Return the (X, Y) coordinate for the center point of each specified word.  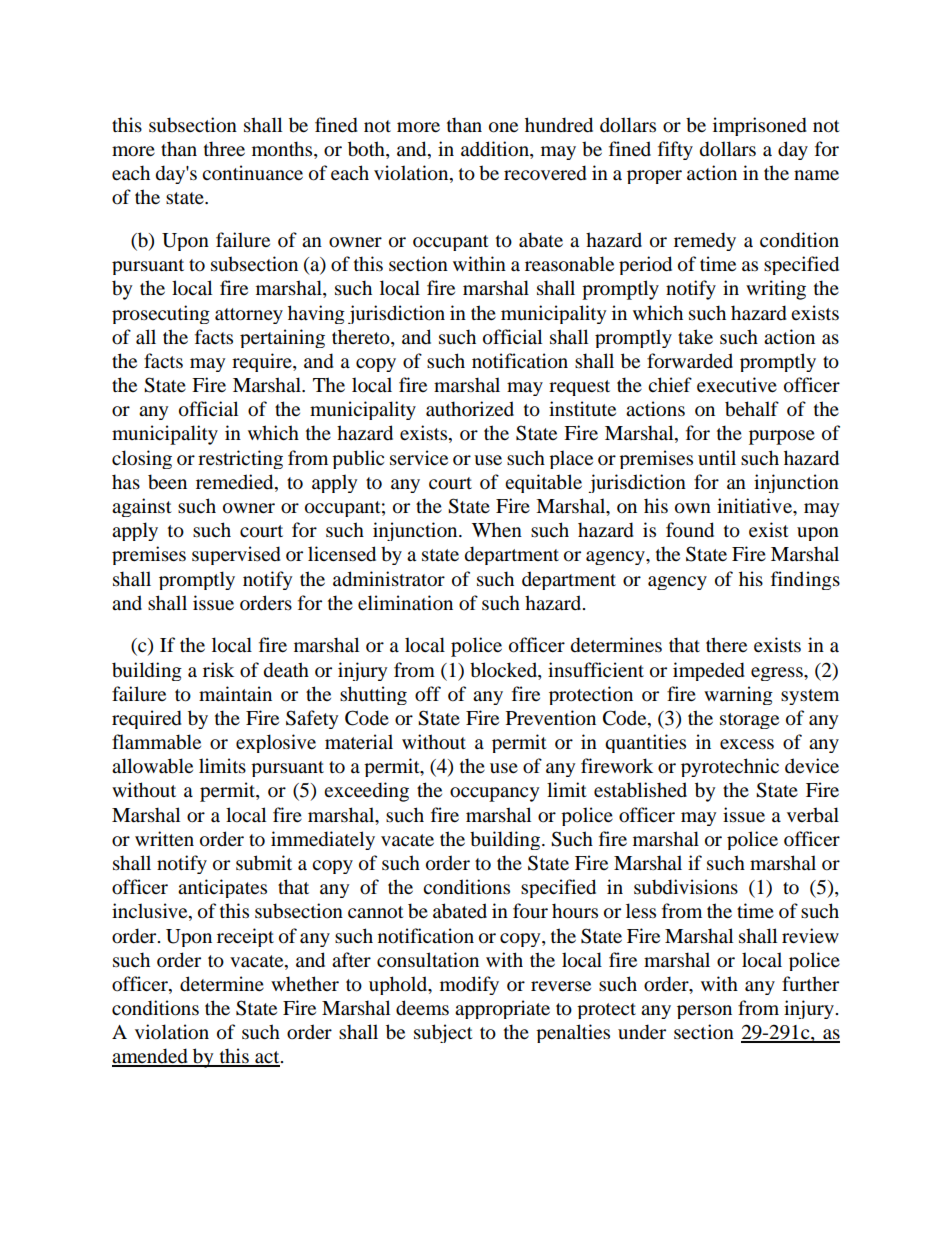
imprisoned (760, 126)
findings (805, 580)
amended (151, 1057)
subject (443, 1033)
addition (496, 149)
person (704, 1012)
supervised (236, 555)
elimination (405, 603)
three (224, 149)
